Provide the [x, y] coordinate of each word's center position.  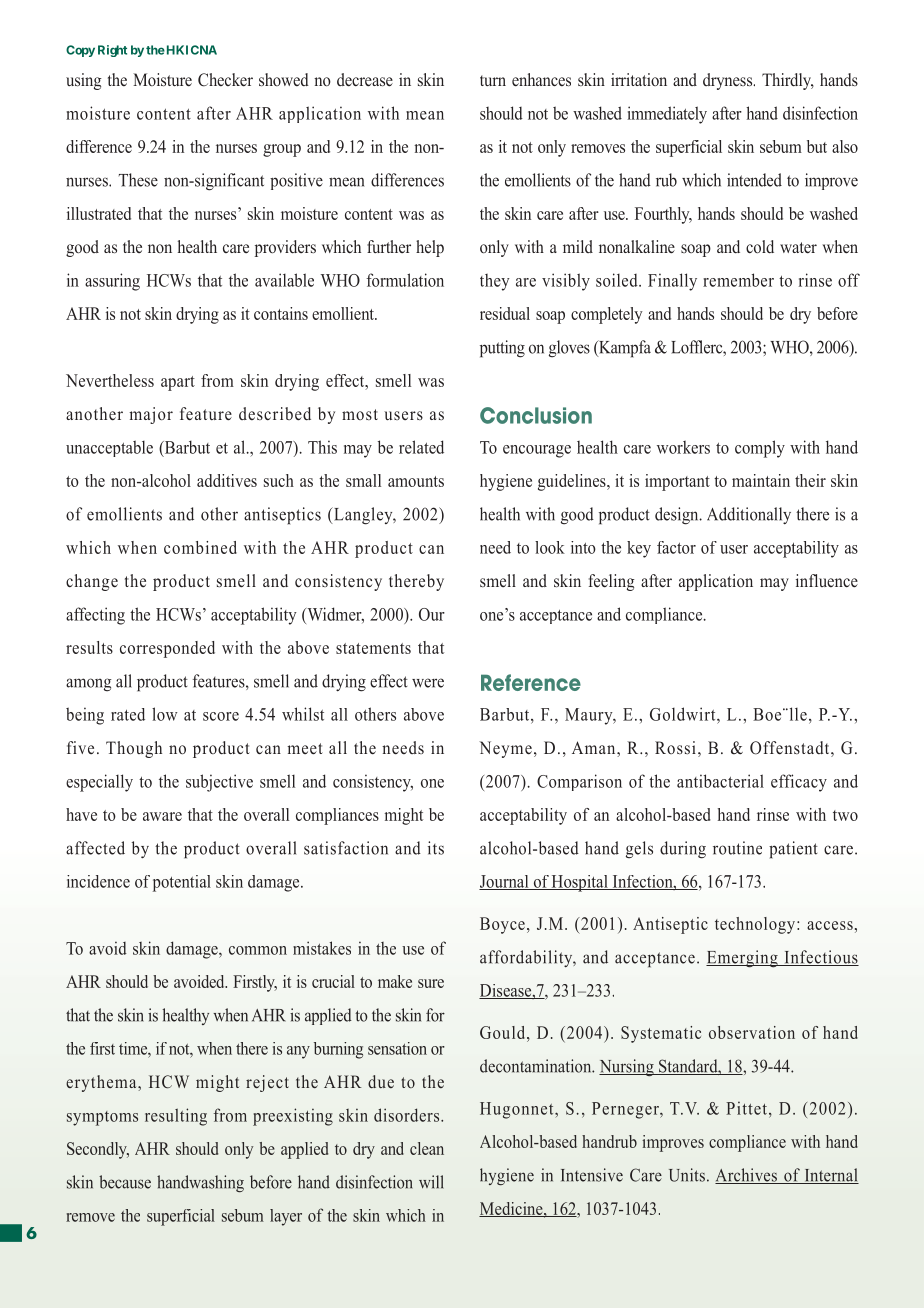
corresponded [167, 649]
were [428, 683]
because [125, 1182]
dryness [729, 81]
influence [827, 581]
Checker [225, 80]
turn [493, 80]
